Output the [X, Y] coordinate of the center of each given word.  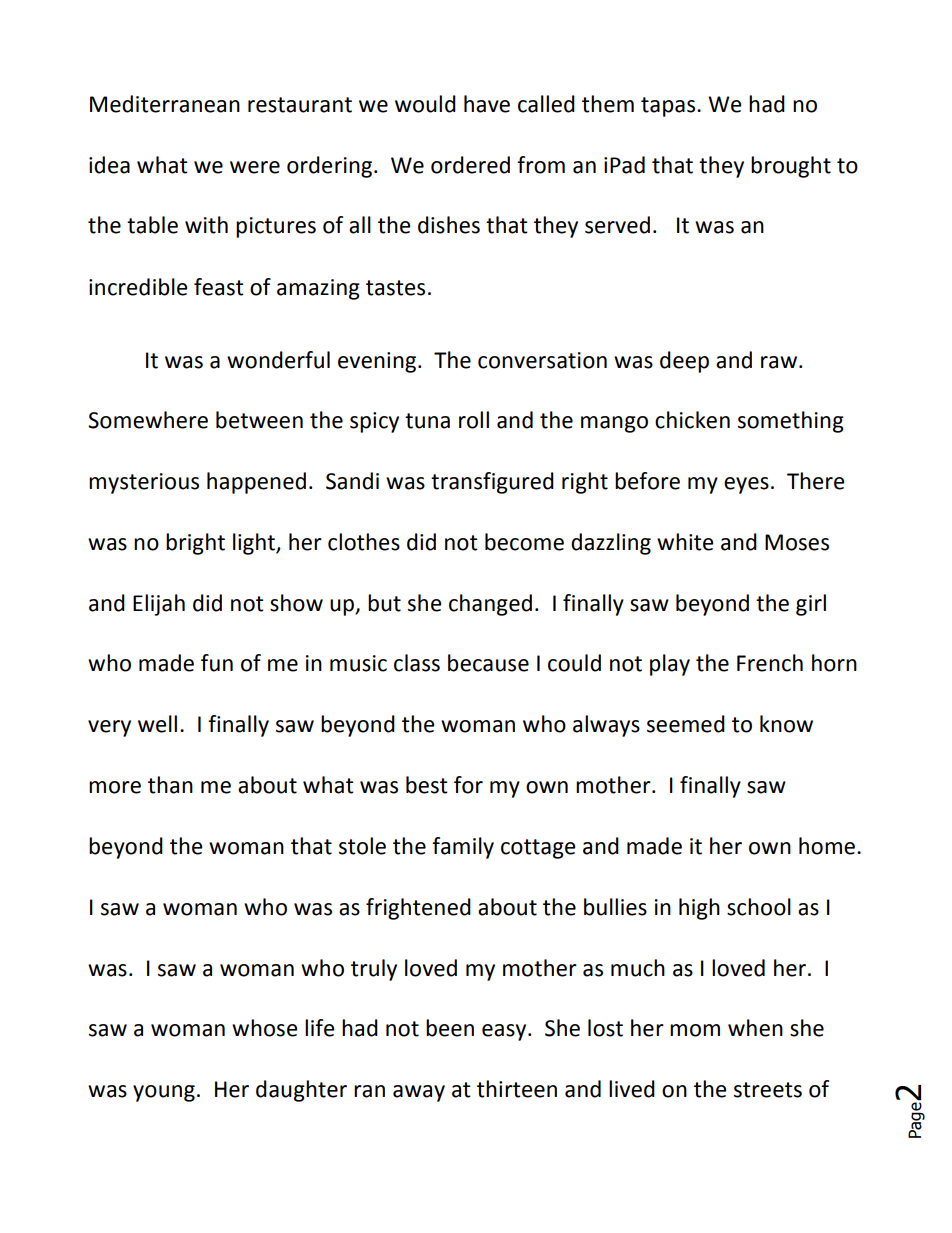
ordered [470, 165]
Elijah [159, 605]
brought [791, 167]
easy [505, 1032]
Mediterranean [165, 104]
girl [811, 605]
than [170, 785]
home [827, 846]
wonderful [278, 360]
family [463, 848]
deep [684, 362]
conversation [542, 360]
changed [490, 605]
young [164, 1093]
